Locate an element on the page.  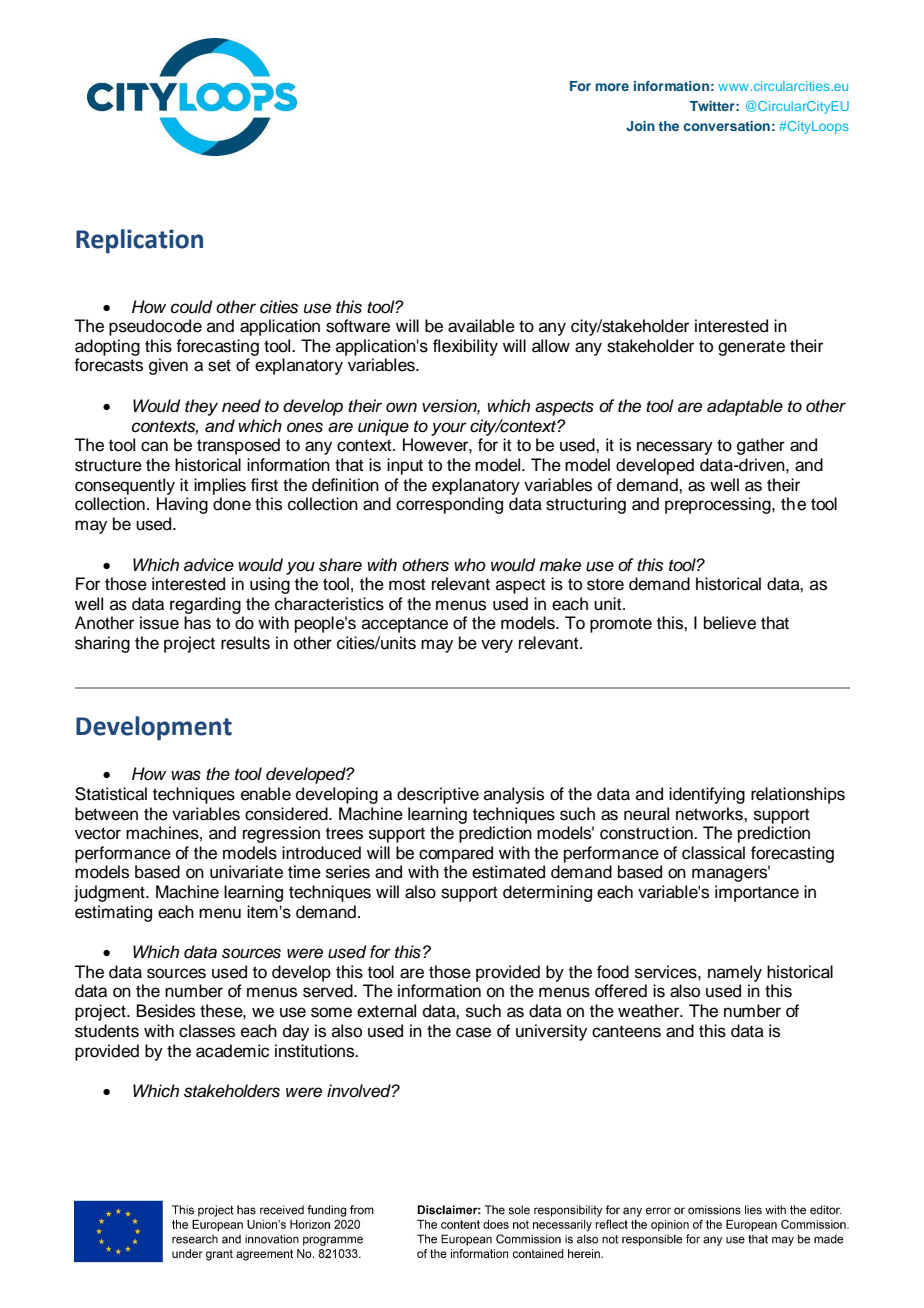
conversation is located at coordinates (726, 126).
